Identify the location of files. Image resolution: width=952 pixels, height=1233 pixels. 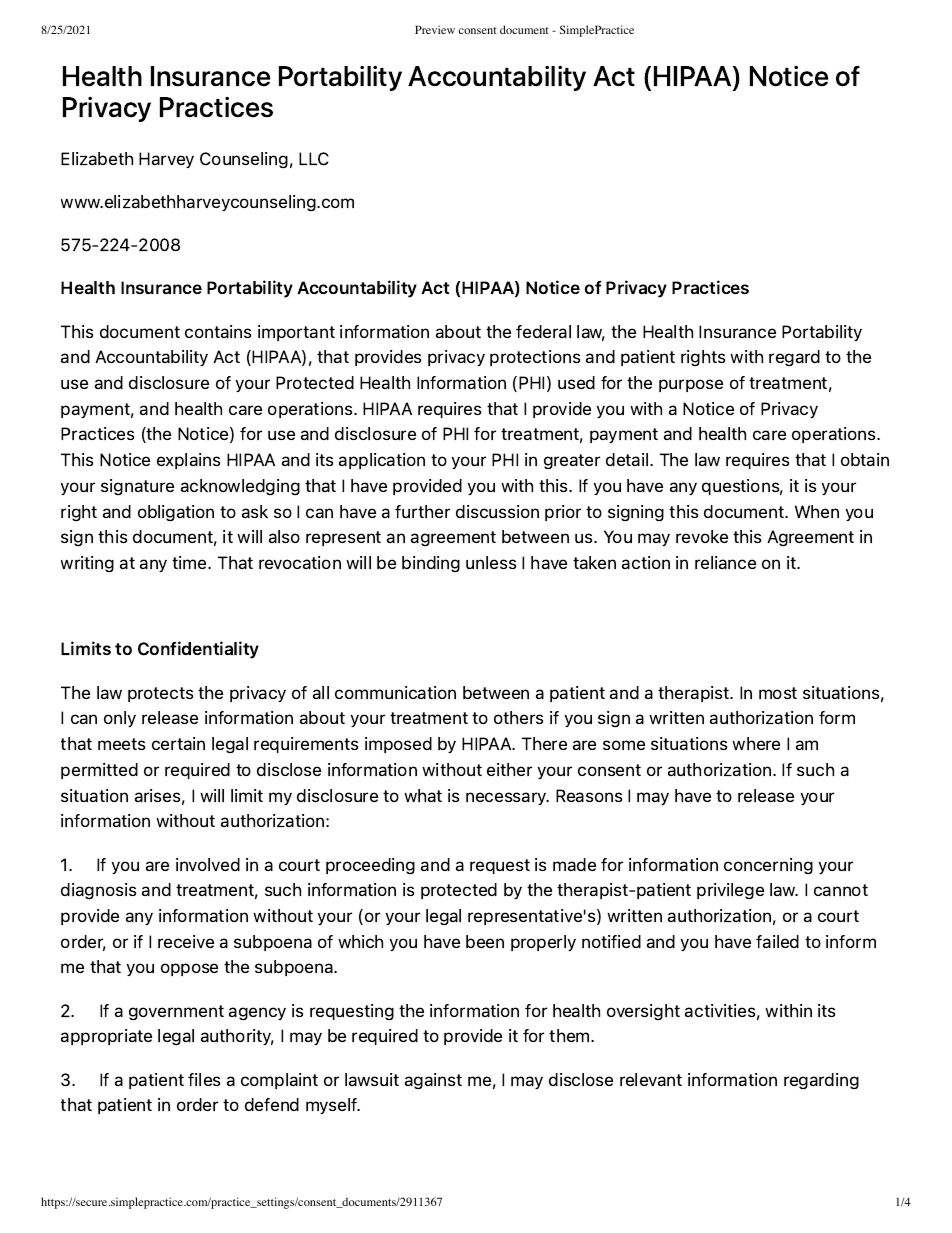
(204, 1079).
